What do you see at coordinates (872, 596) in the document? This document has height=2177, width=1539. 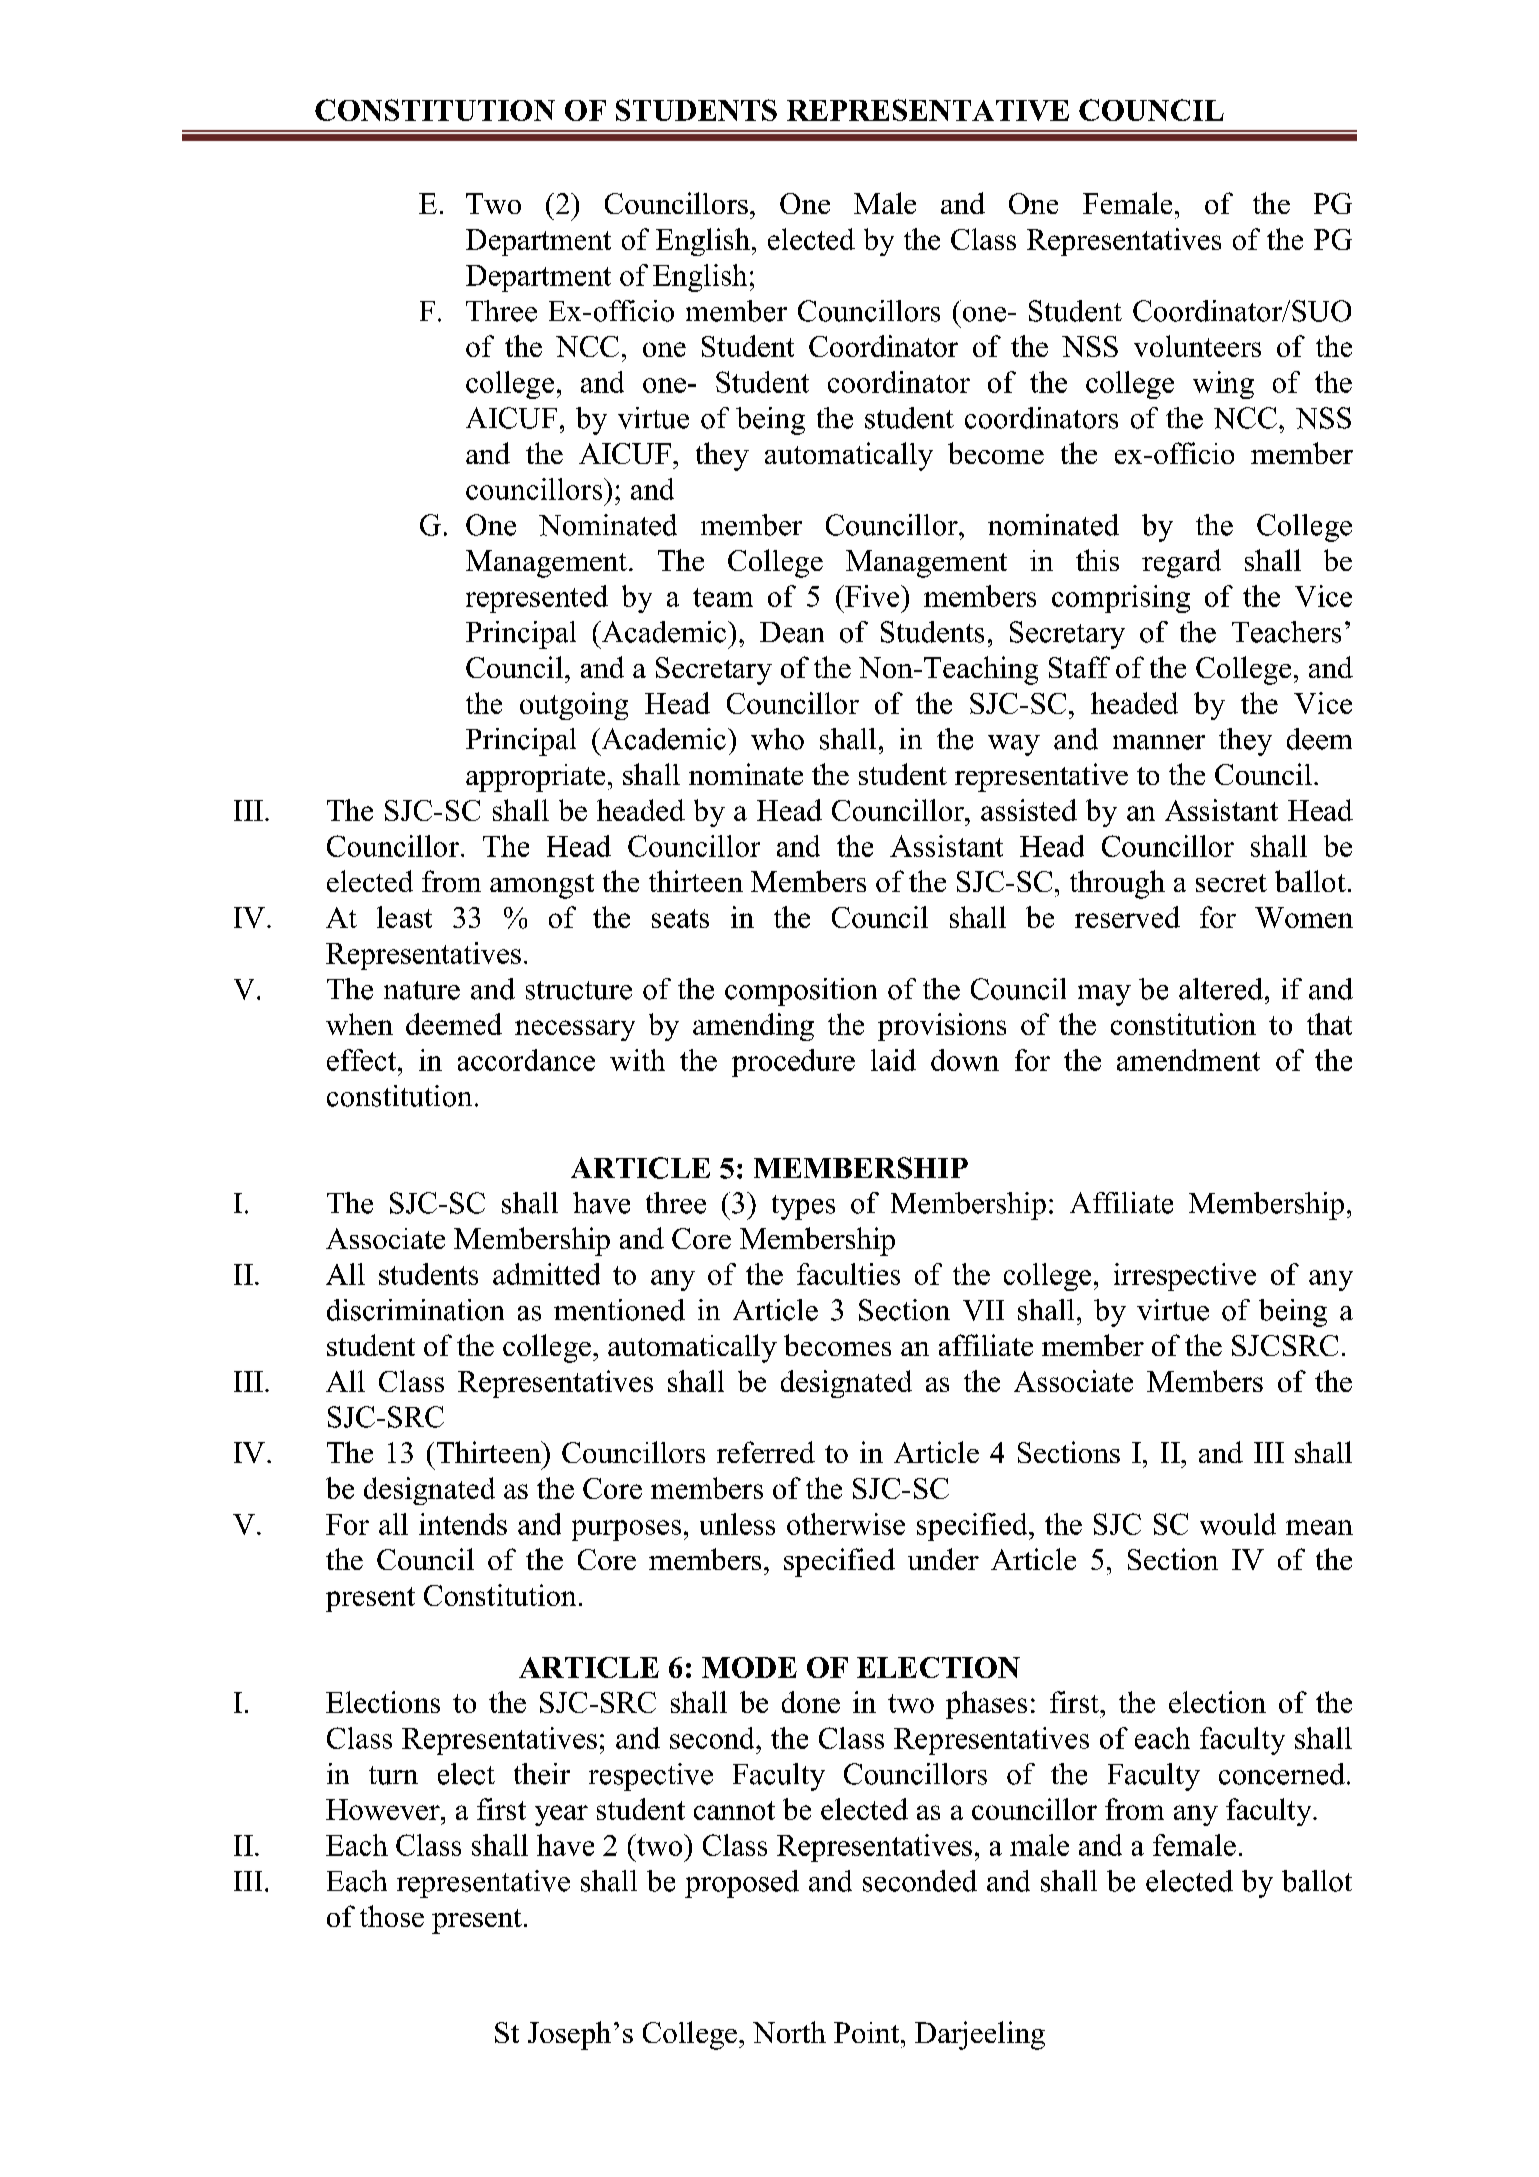 I see `Five` at bounding box center [872, 596].
